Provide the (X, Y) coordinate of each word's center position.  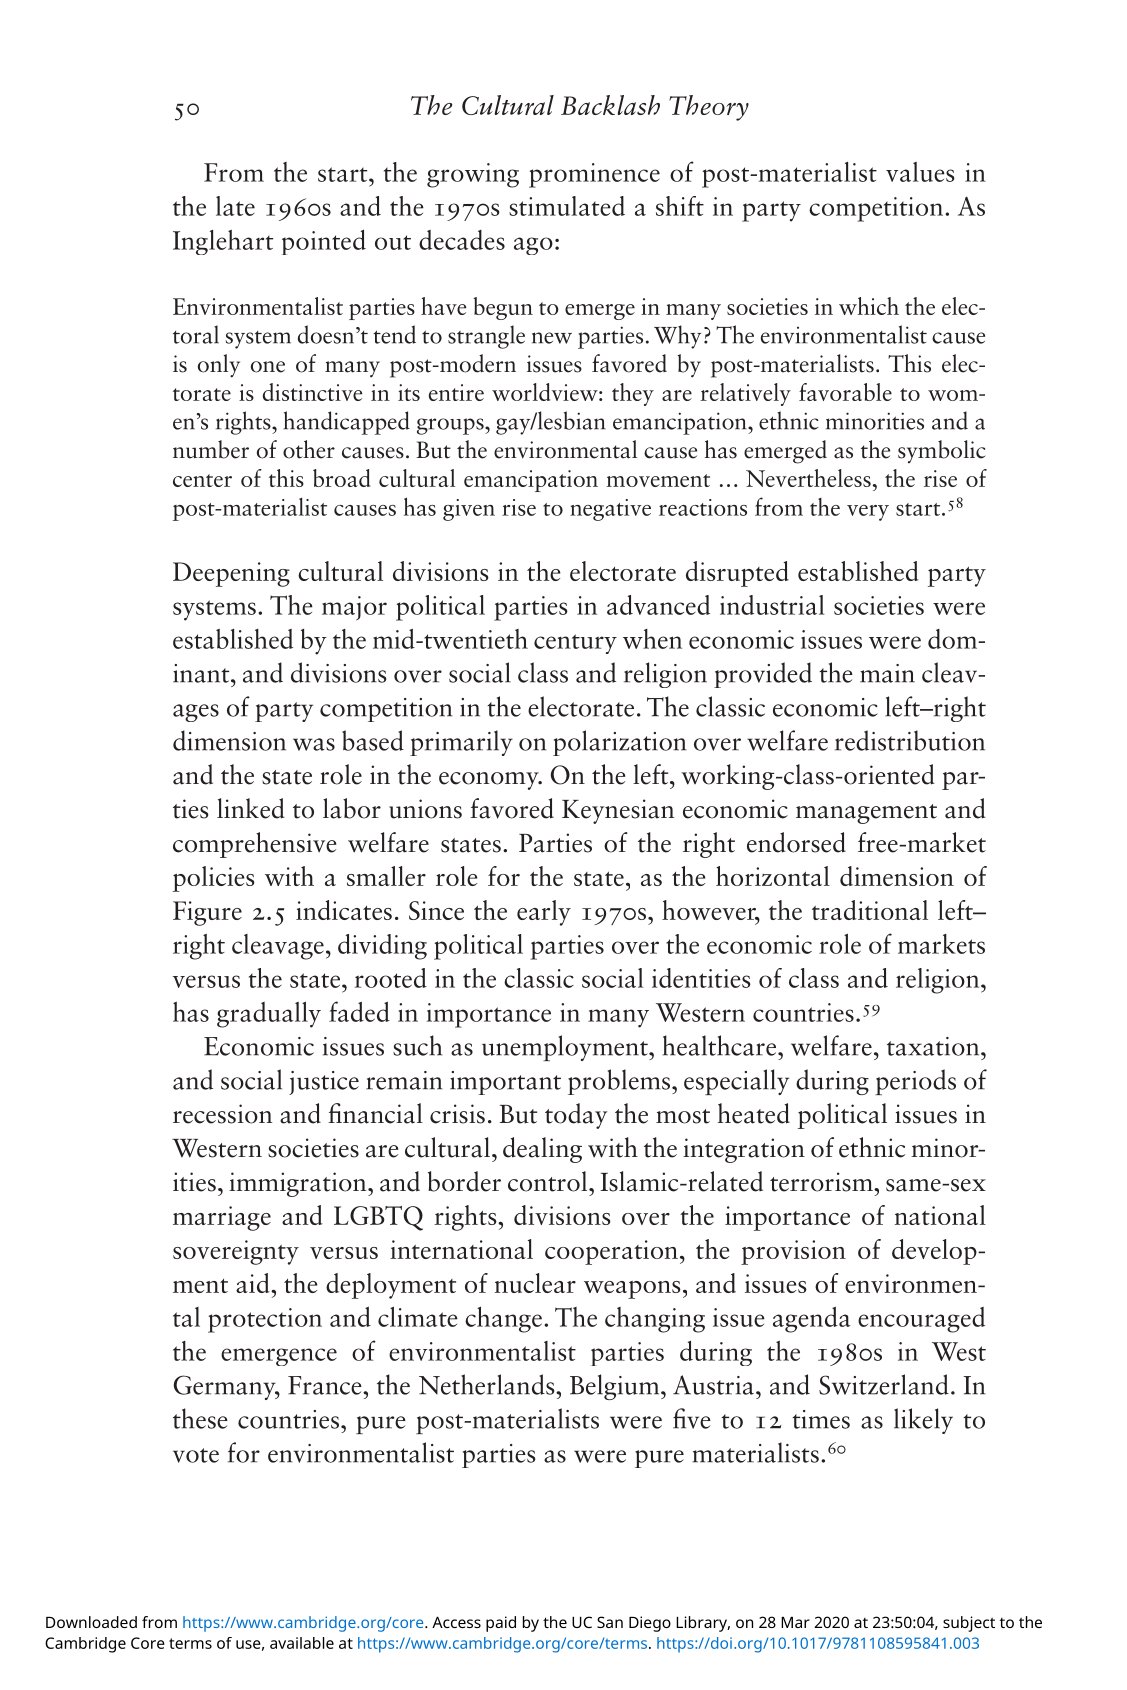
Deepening (231, 574)
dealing (542, 1150)
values (920, 172)
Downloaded (91, 1622)
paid (501, 1624)
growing (473, 175)
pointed (324, 242)
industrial (772, 605)
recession (222, 1114)
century (575, 644)
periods (915, 1082)
